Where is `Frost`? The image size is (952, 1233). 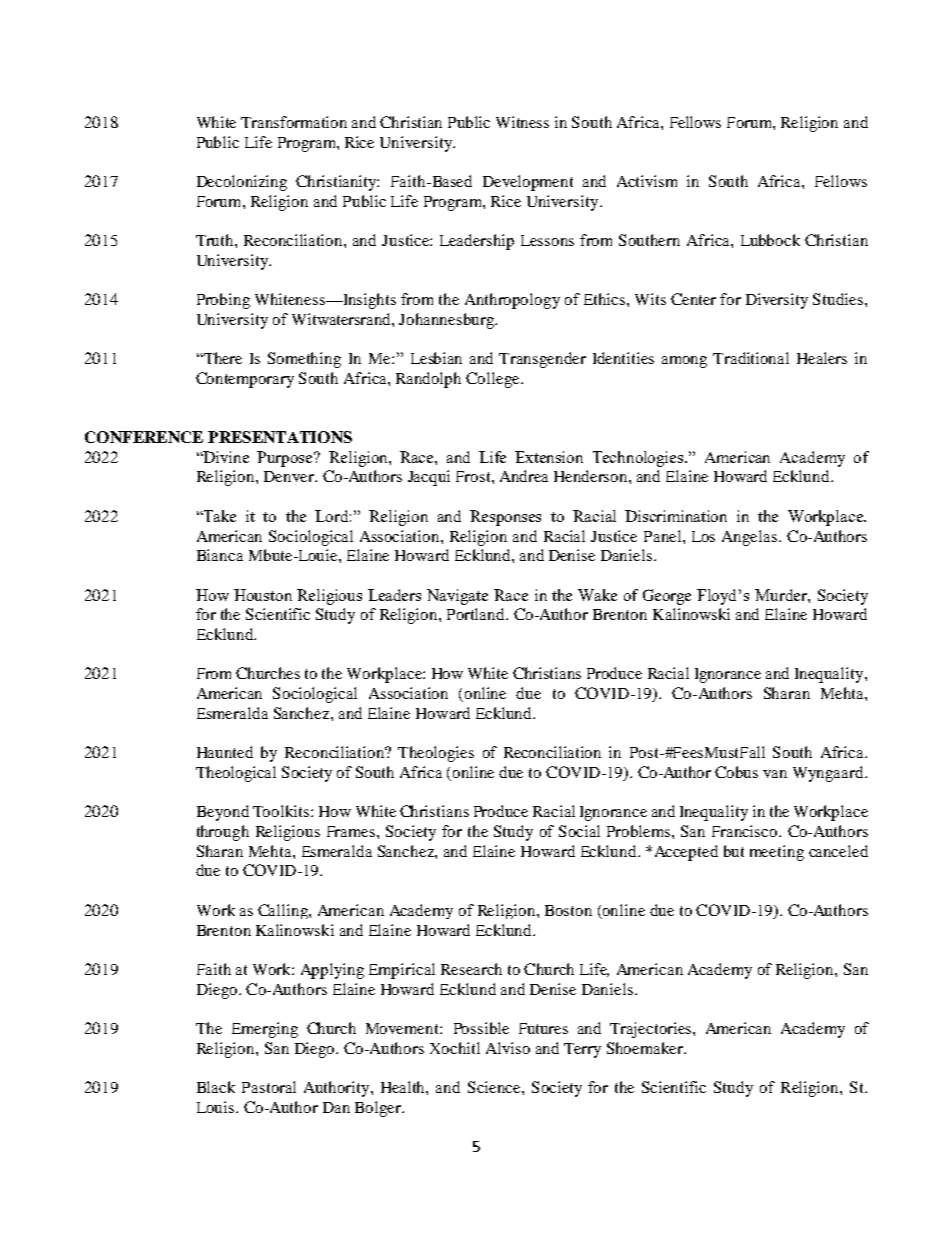
Frost is located at coordinates (474, 476).
